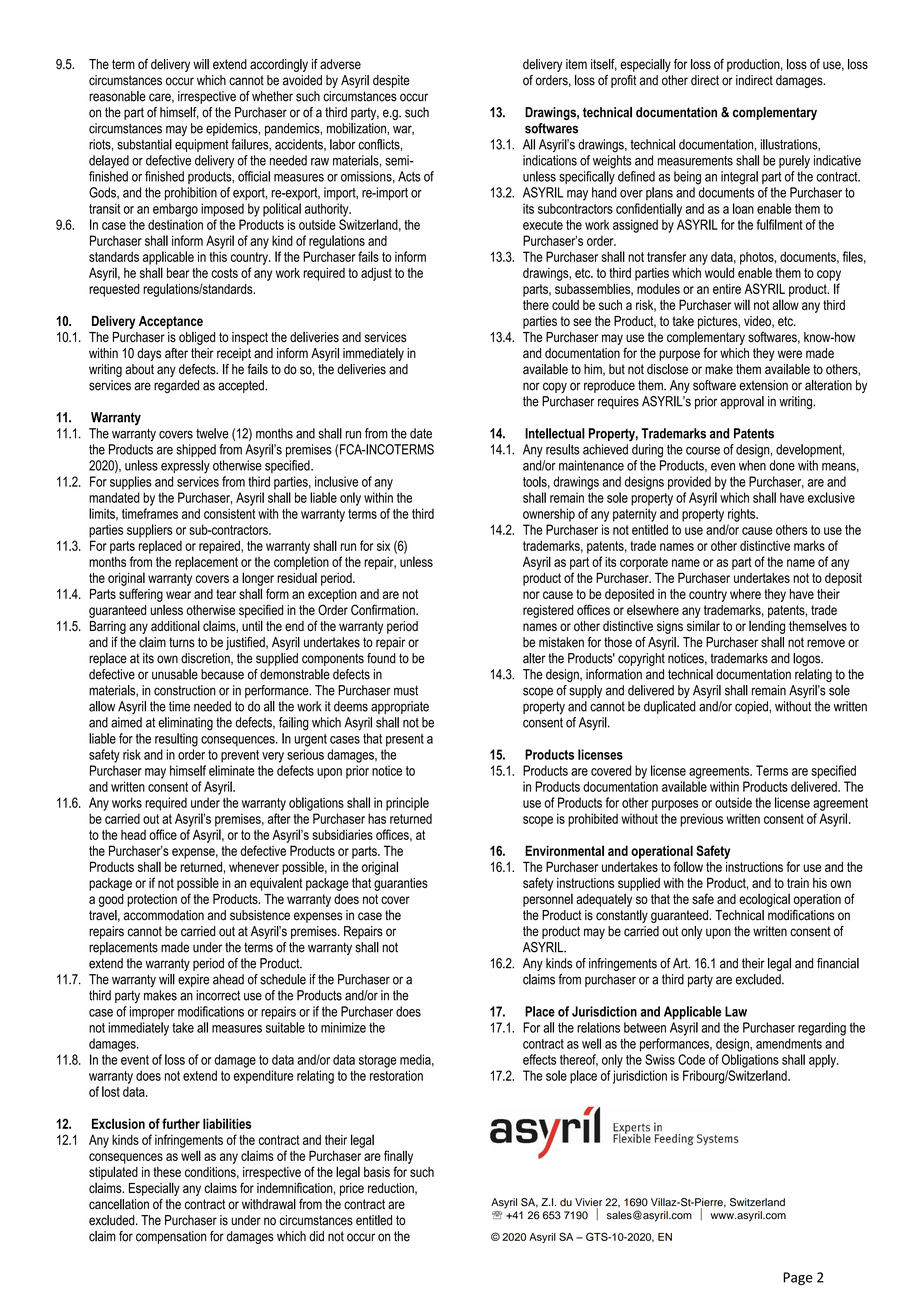 Image resolution: width=924 pixels, height=1309 pixels. What do you see at coordinates (175, 674) in the screenshot?
I see `unusable` at bounding box center [175, 674].
